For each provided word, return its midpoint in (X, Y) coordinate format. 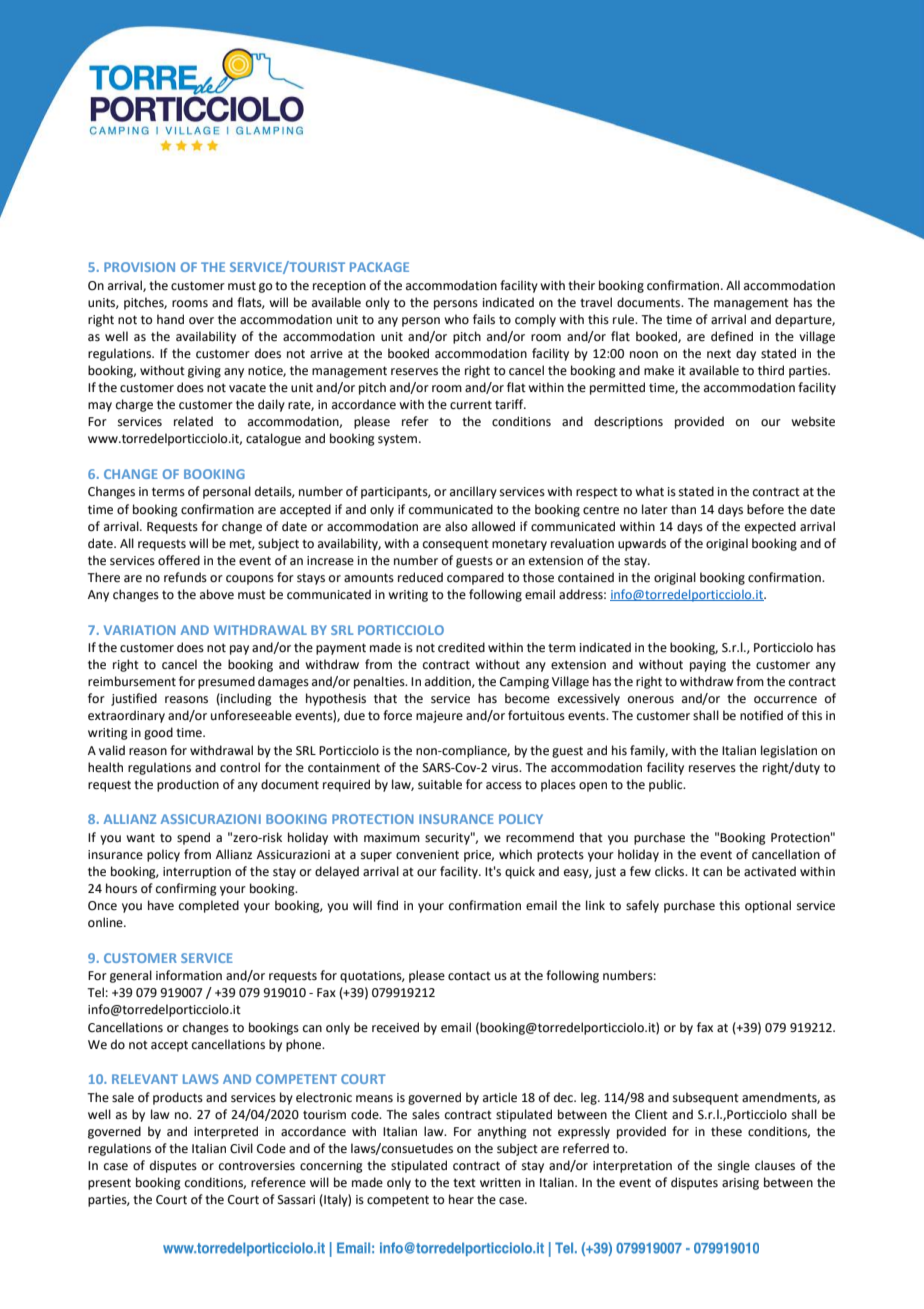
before (765, 509)
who (456, 319)
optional (768, 906)
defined (732, 336)
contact (469, 976)
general (131, 976)
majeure (439, 717)
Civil (241, 1148)
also (456, 526)
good (158, 733)
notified (761, 715)
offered (179, 560)
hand (170, 319)
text (464, 1183)
